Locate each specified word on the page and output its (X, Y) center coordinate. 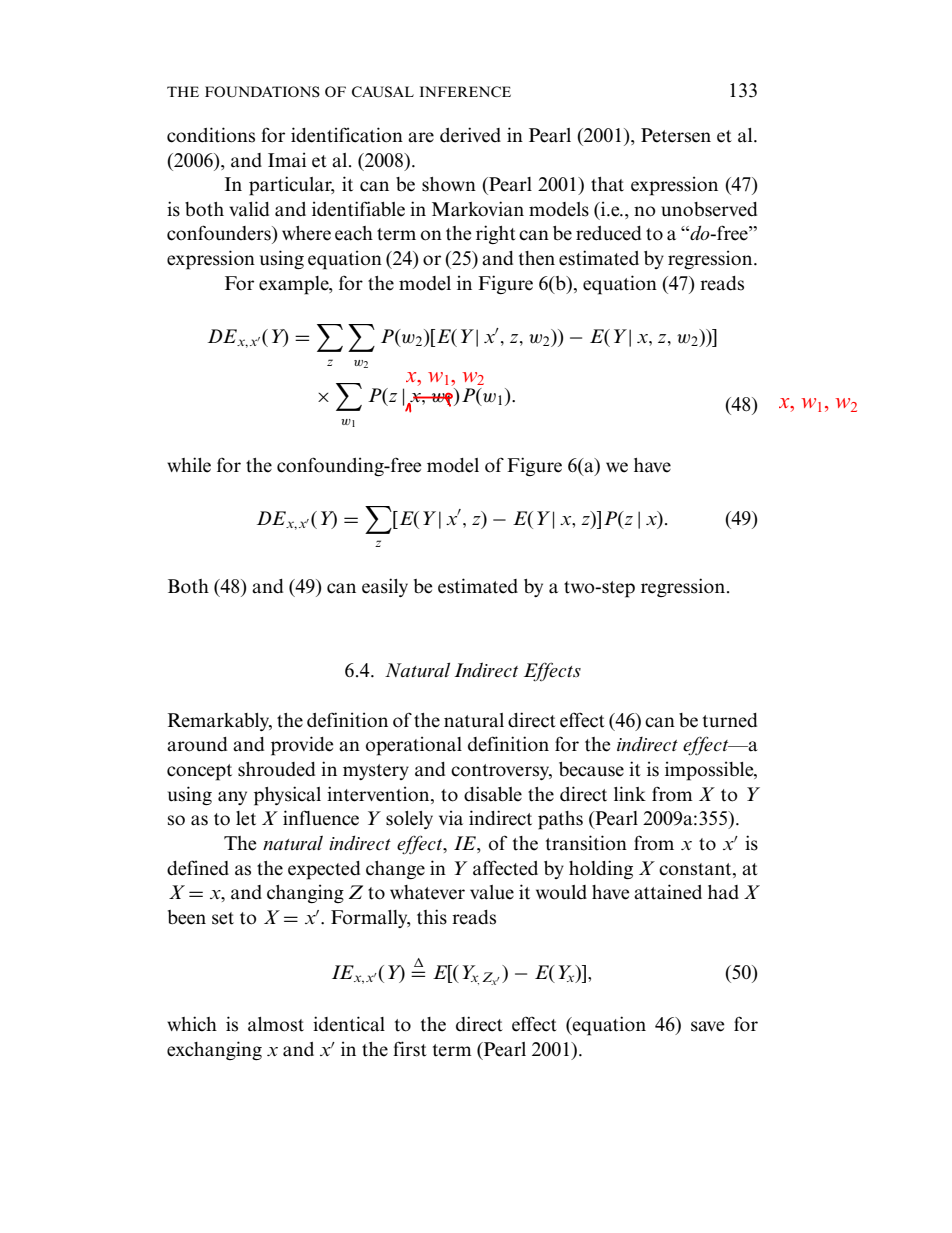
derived (470, 135)
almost (276, 1024)
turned (730, 720)
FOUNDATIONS (262, 91)
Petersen (676, 135)
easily (385, 587)
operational (414, 746)
